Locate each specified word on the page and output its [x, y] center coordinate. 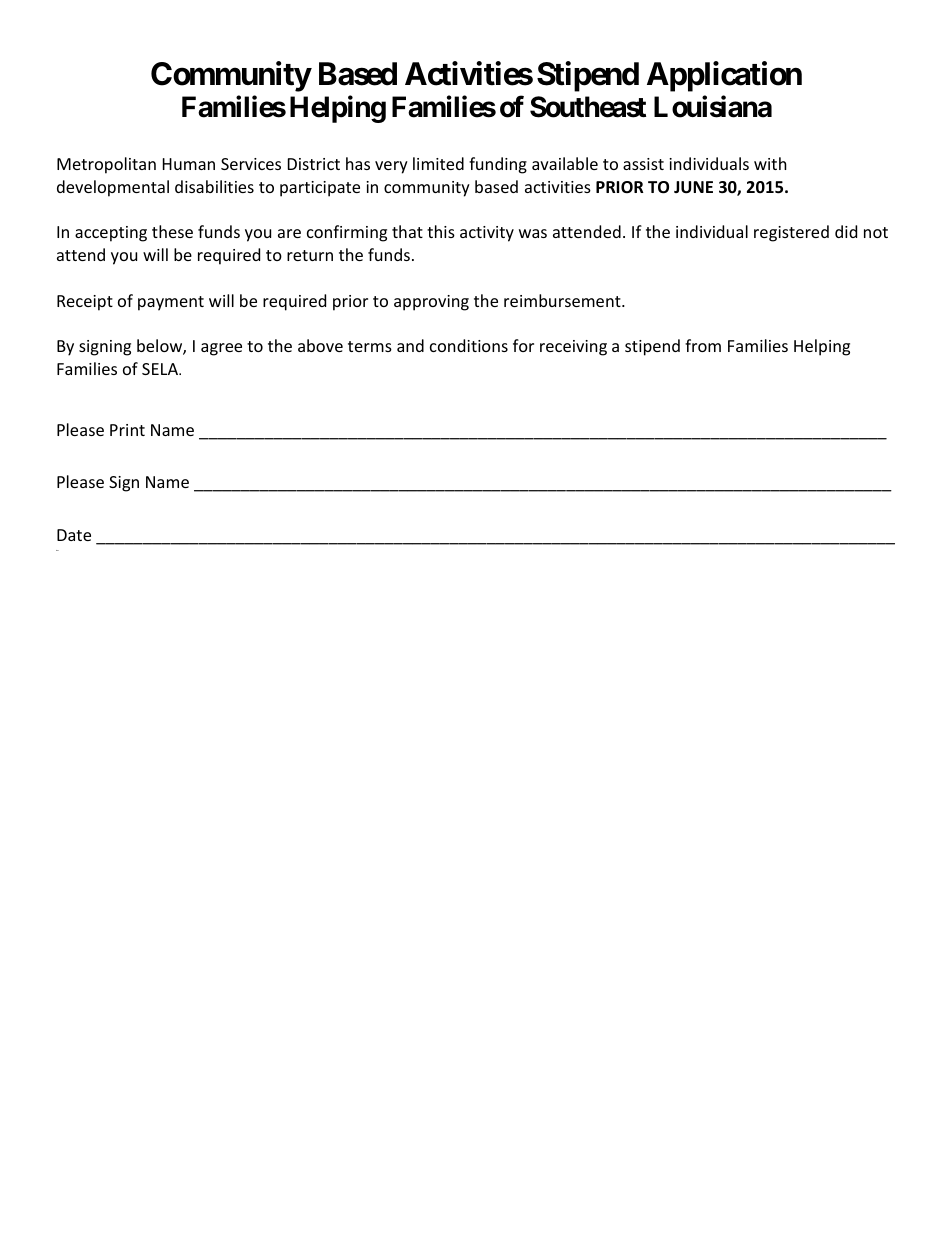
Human [189, 164]
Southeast [588, 107]
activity [487, 234]
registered [791, 233]
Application [724, 76]
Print [127, 430]
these [172, 231]
